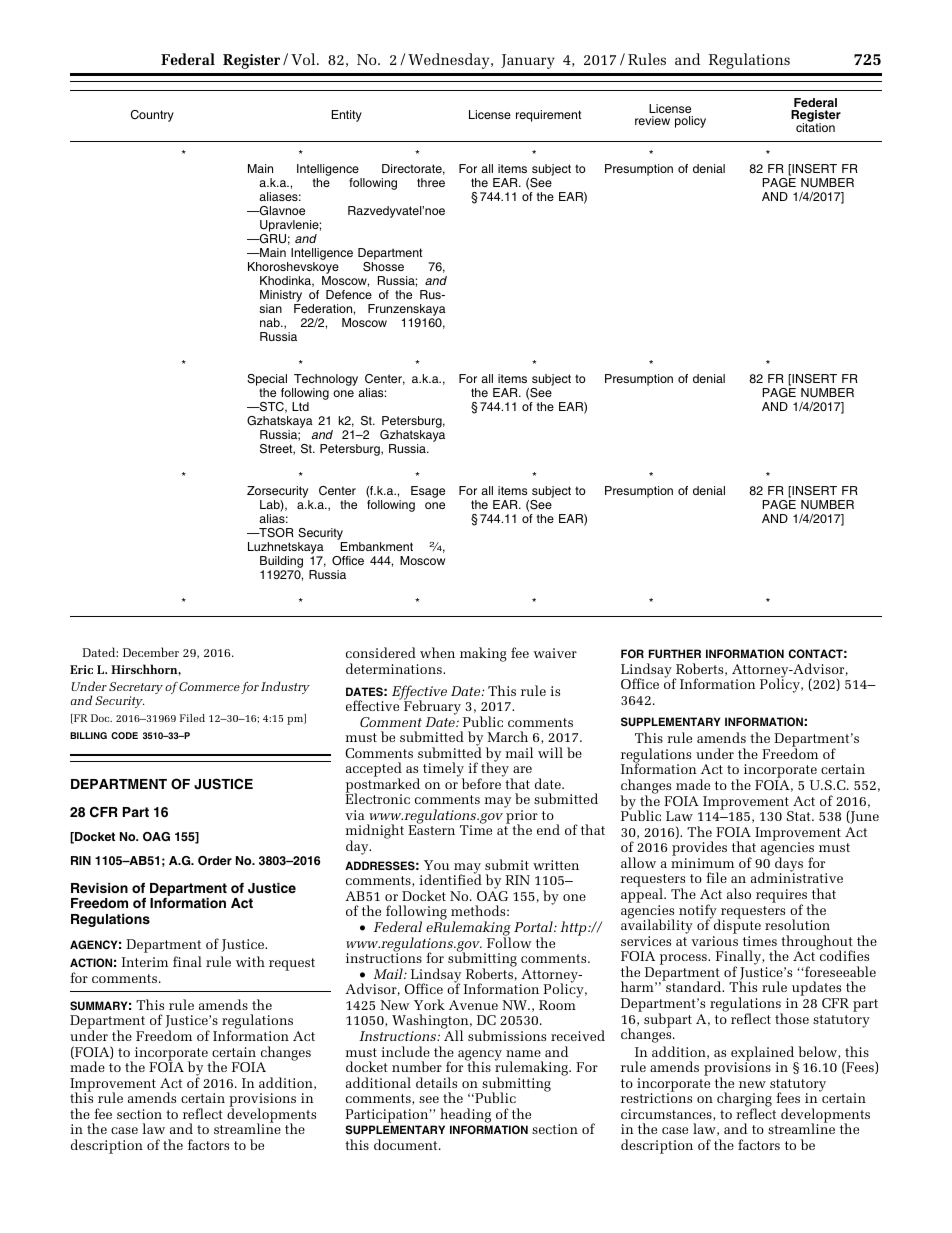 This image has height=1233, width=952. What do you see at coordinates (815, 126) in the image?
I see `citation` at bounding box center [815, 126].
